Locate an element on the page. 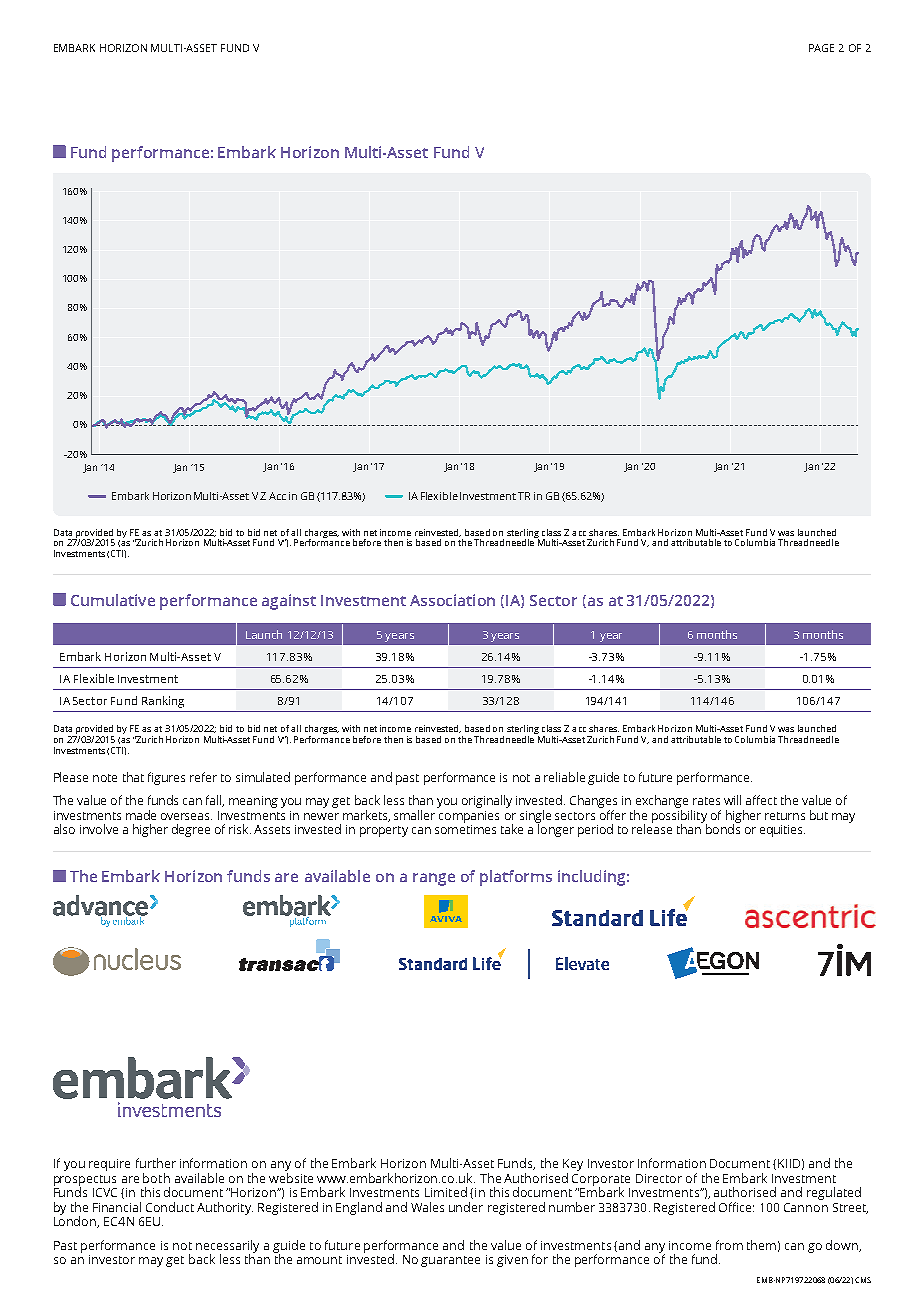  PAGE is located at coordinates (821, 48).
